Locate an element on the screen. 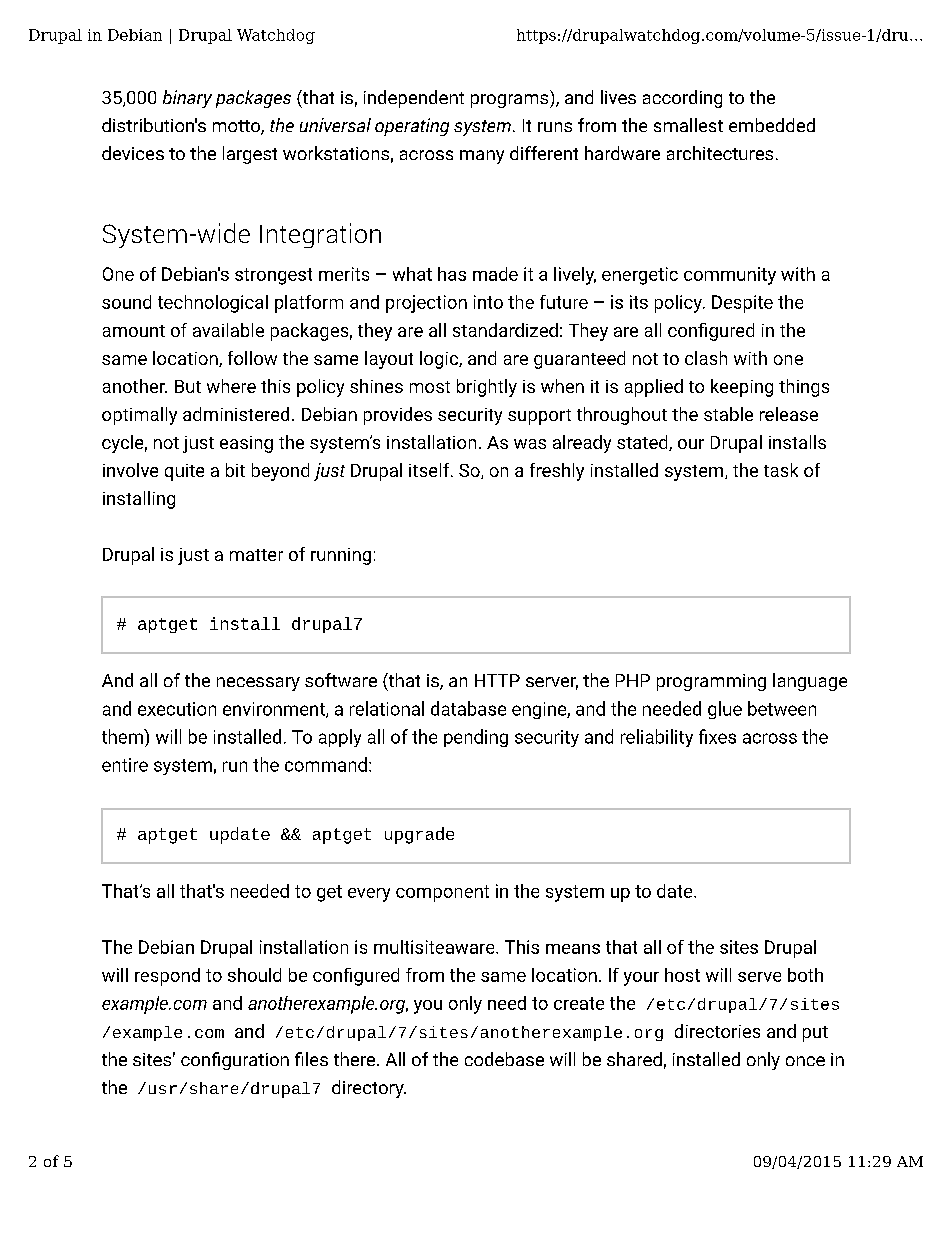 This screenshot has width=952, height=1233. respond is located at coordinates (167, 977).
